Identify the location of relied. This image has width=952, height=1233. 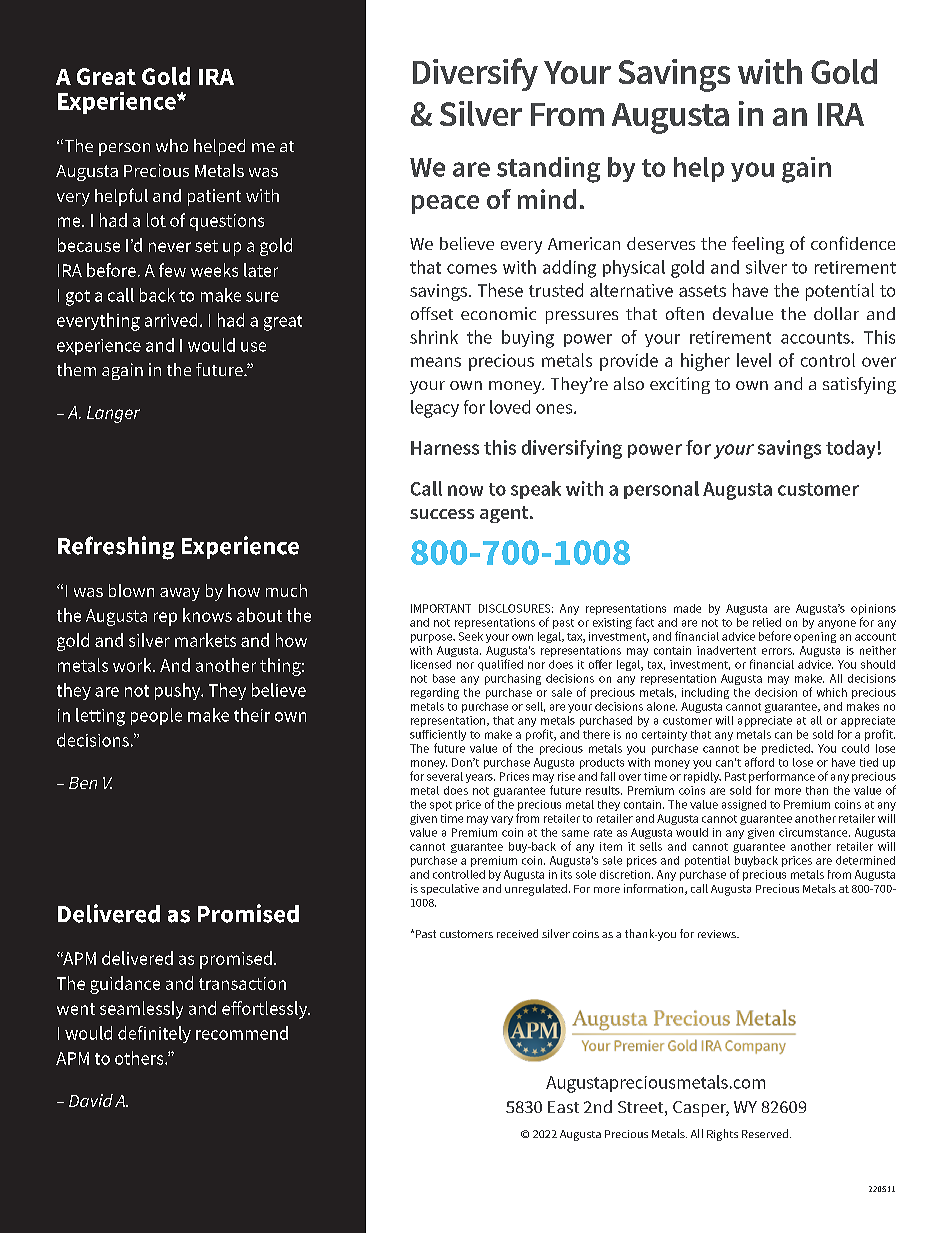
(767, 622).
